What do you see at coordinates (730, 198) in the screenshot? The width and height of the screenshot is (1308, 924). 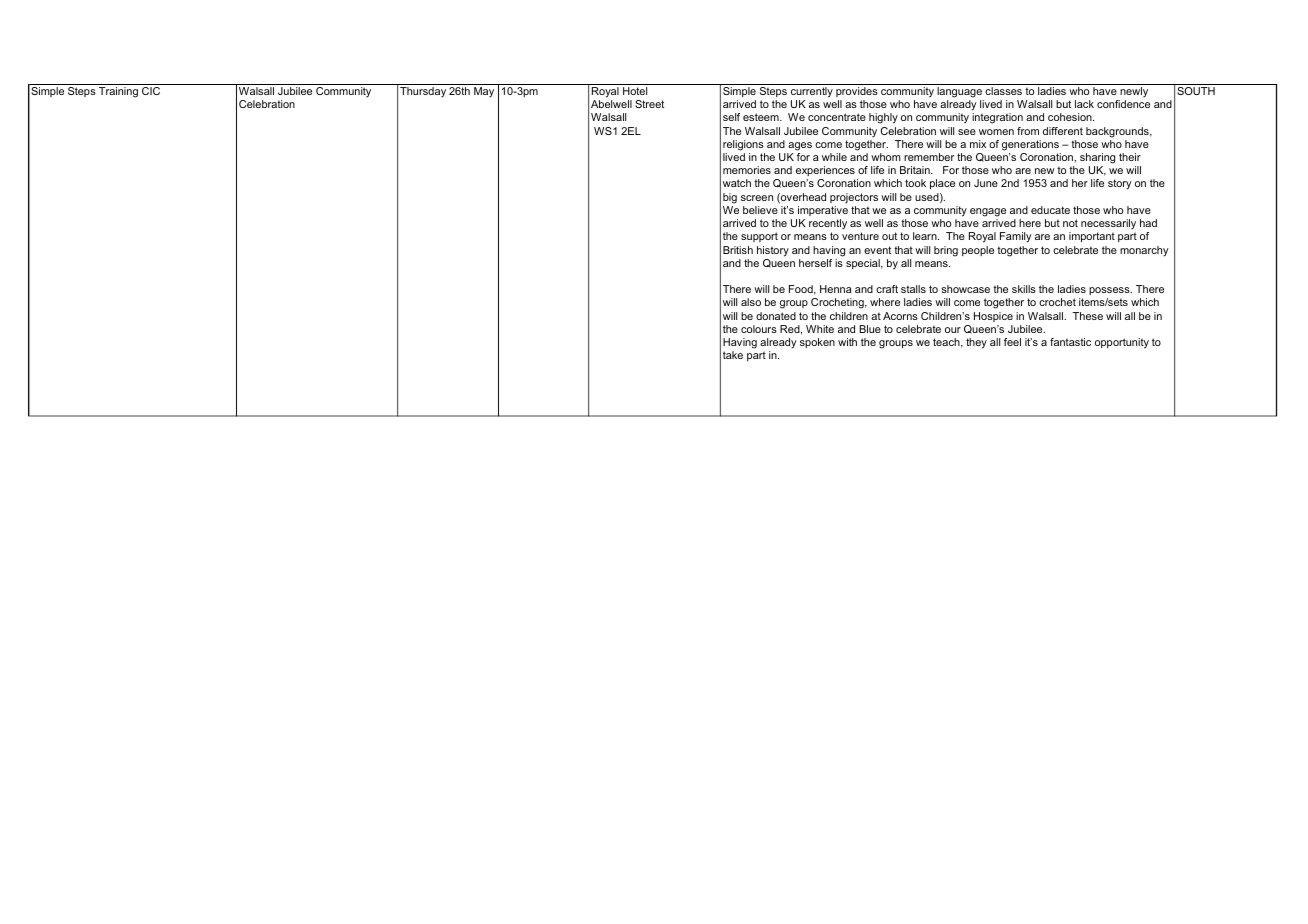 I see `big` at bounding box center [730, 198].
